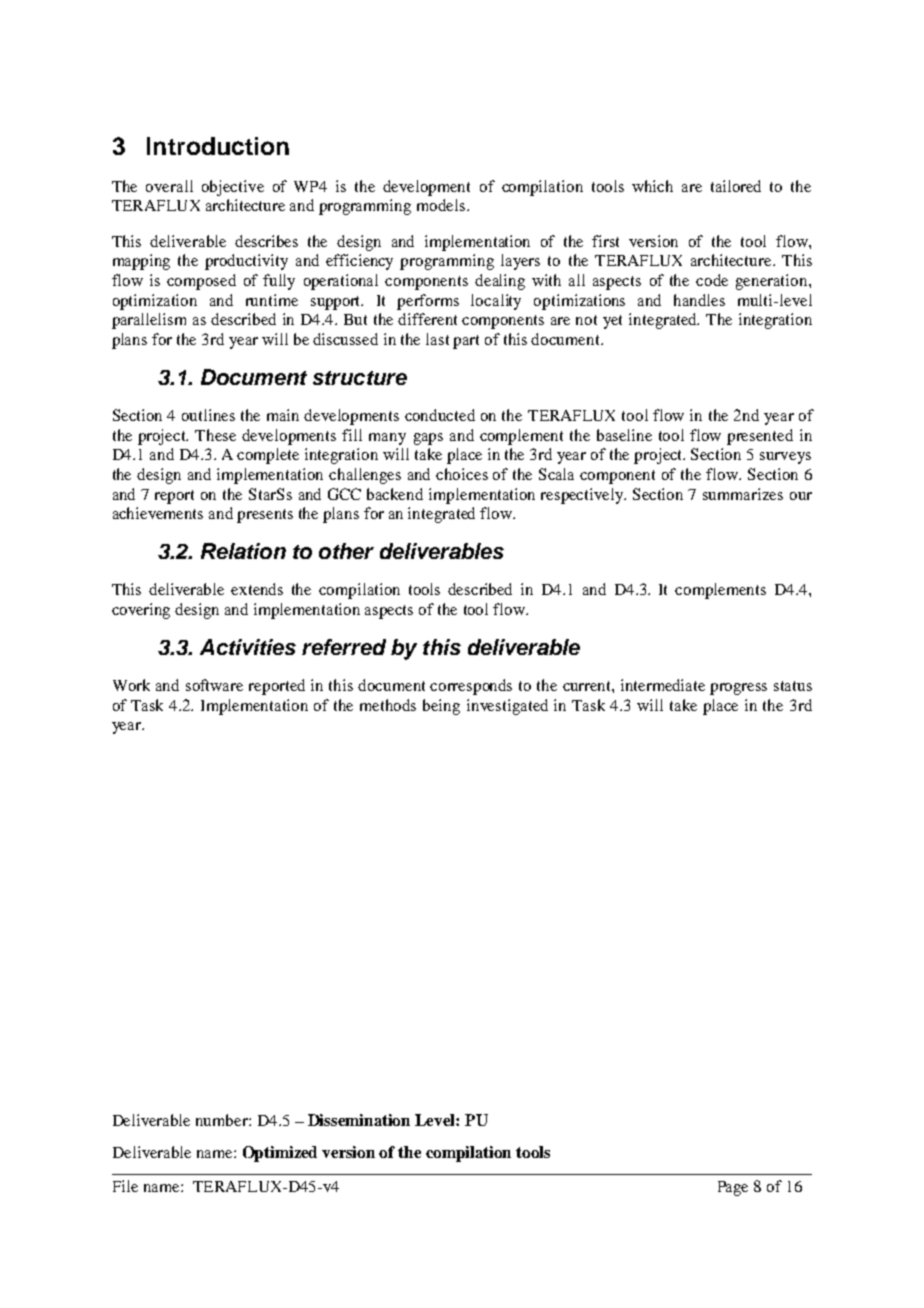  Describe the element at coordinates (214, 685) in the screenshot. I see `software` at that location.
